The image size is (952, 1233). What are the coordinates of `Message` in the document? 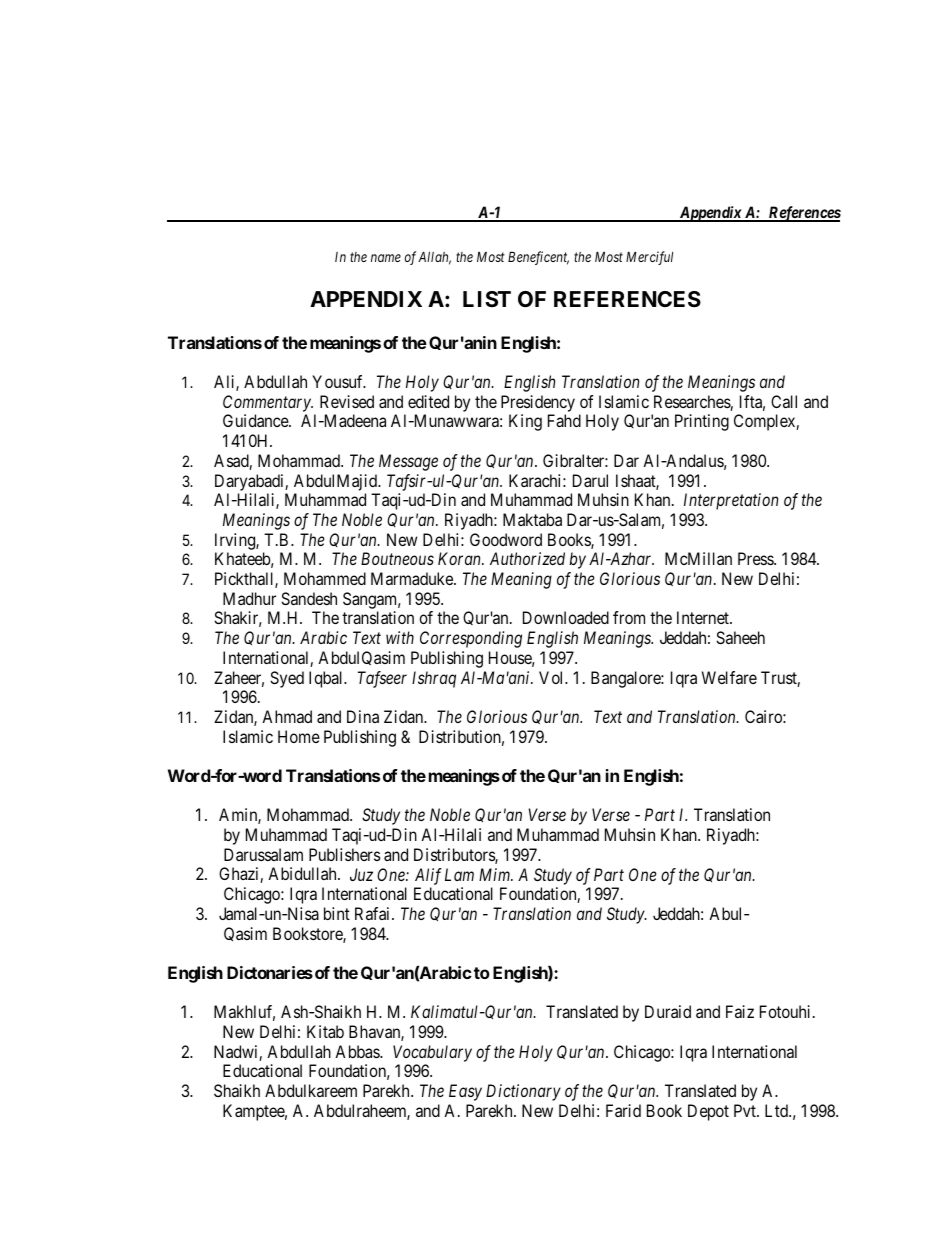 It's located at (408, 462).
